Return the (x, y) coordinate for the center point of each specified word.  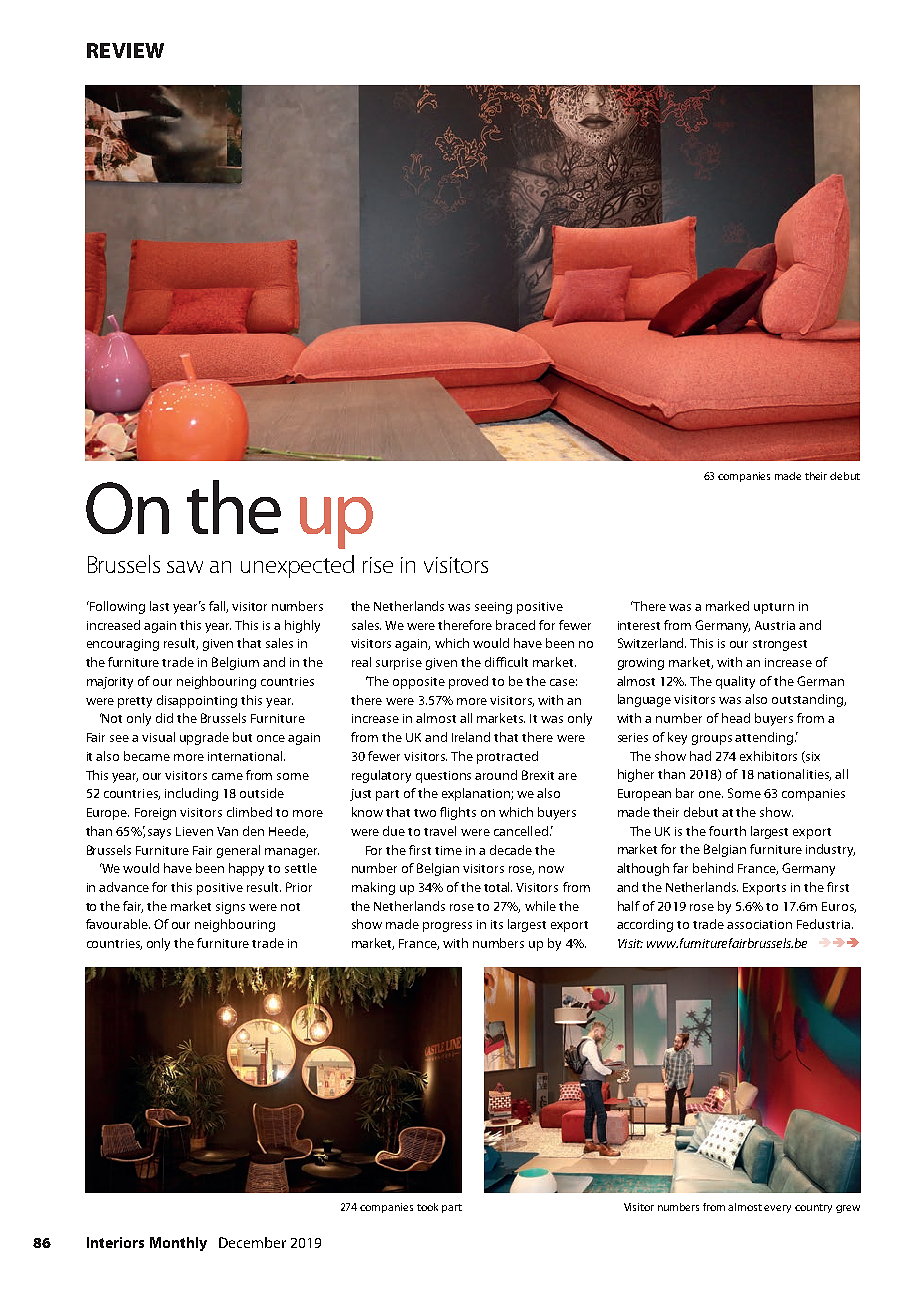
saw (185, 567)
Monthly (178, 1244)
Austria (775, 625)
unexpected (297, 566)
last (159, 606)
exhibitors (768, 756)
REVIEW (125, 50)
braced (515, 625)
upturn (774, 608)
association (759, 924)
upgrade (204, 738)
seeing (493, 608)
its (497, 924)
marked (727, 606)
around (496, 775)
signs (230, 908)
